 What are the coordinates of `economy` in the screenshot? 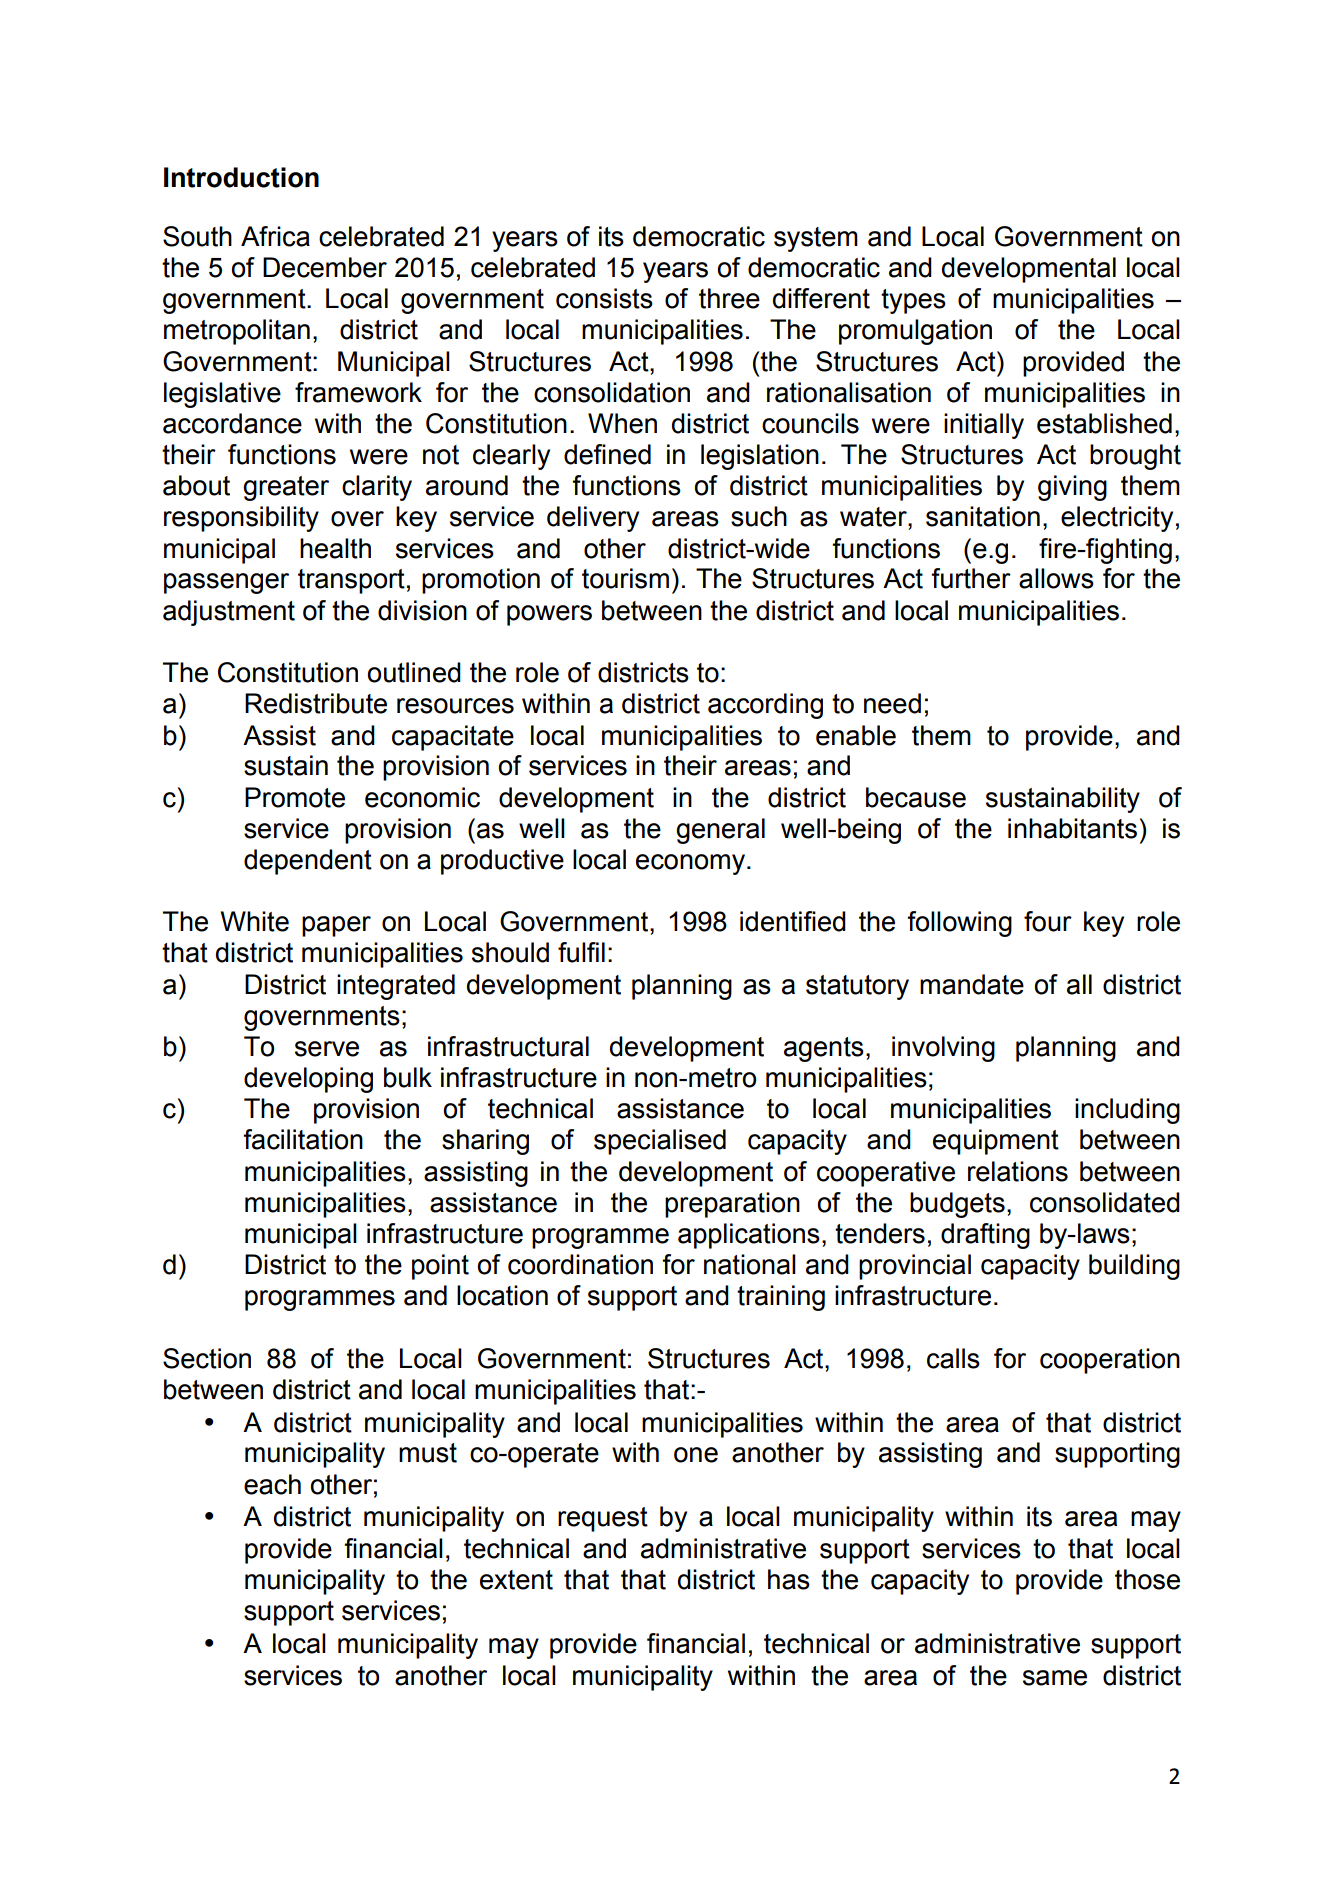 It's located at (690, 864).
